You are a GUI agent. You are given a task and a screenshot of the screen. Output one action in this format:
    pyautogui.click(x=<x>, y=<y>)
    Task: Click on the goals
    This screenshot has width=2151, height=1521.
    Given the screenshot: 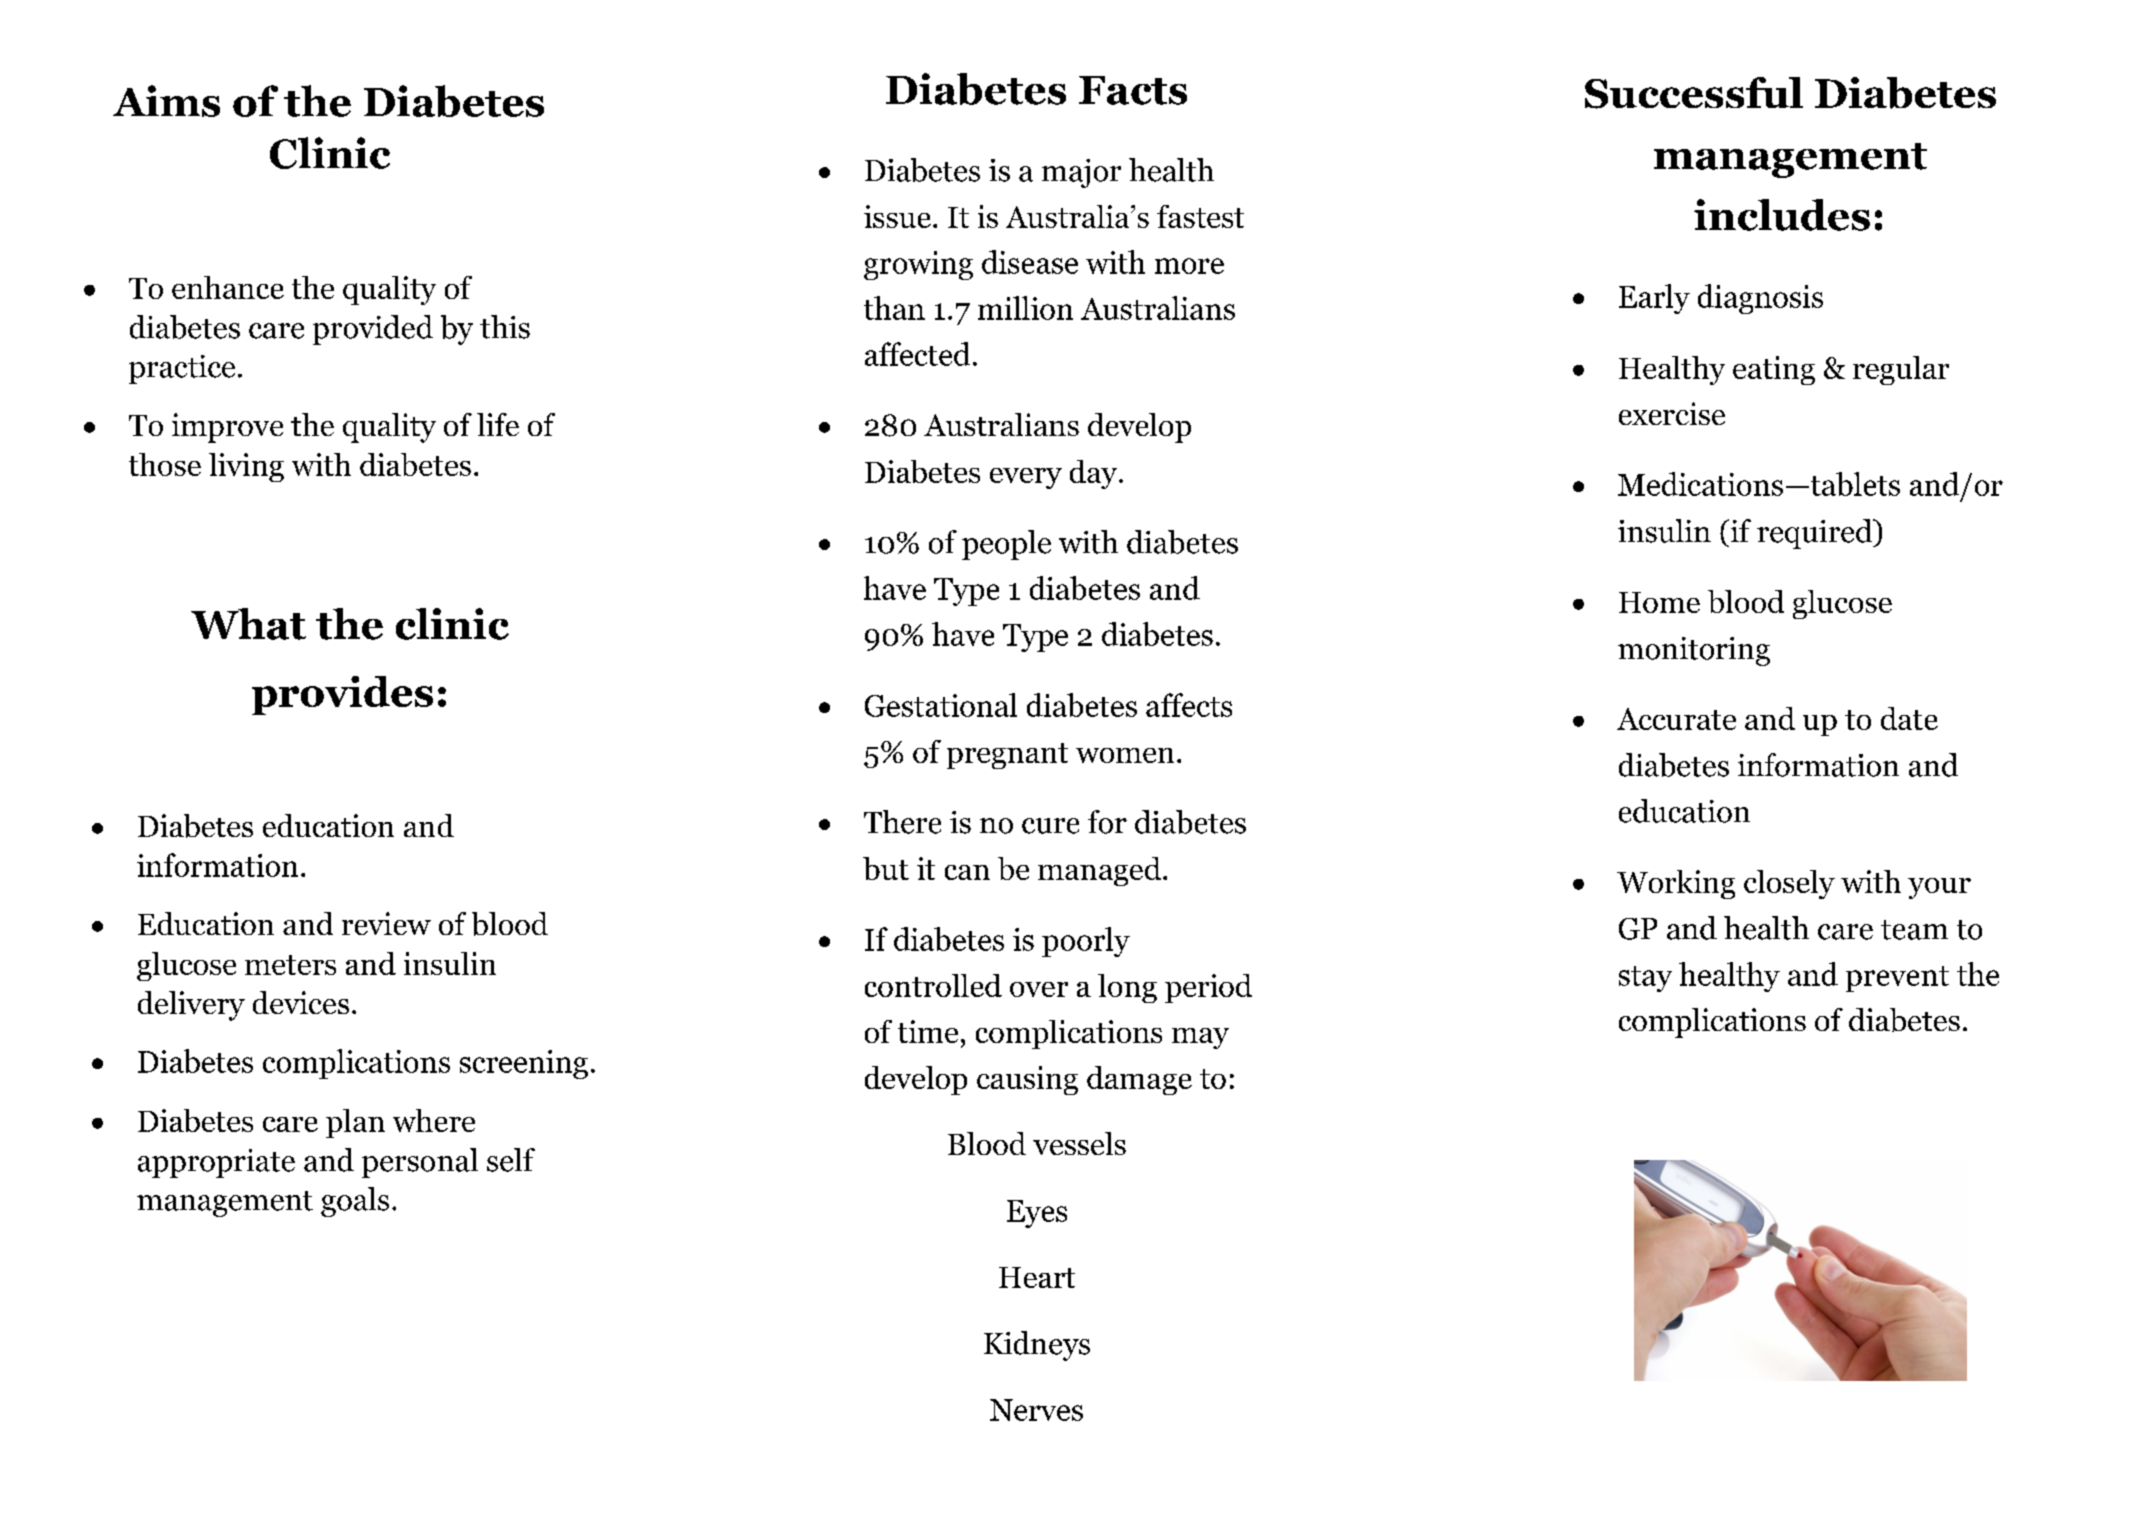 What is the action you would take?
    pyautogui.click(x=355, y=1202)
